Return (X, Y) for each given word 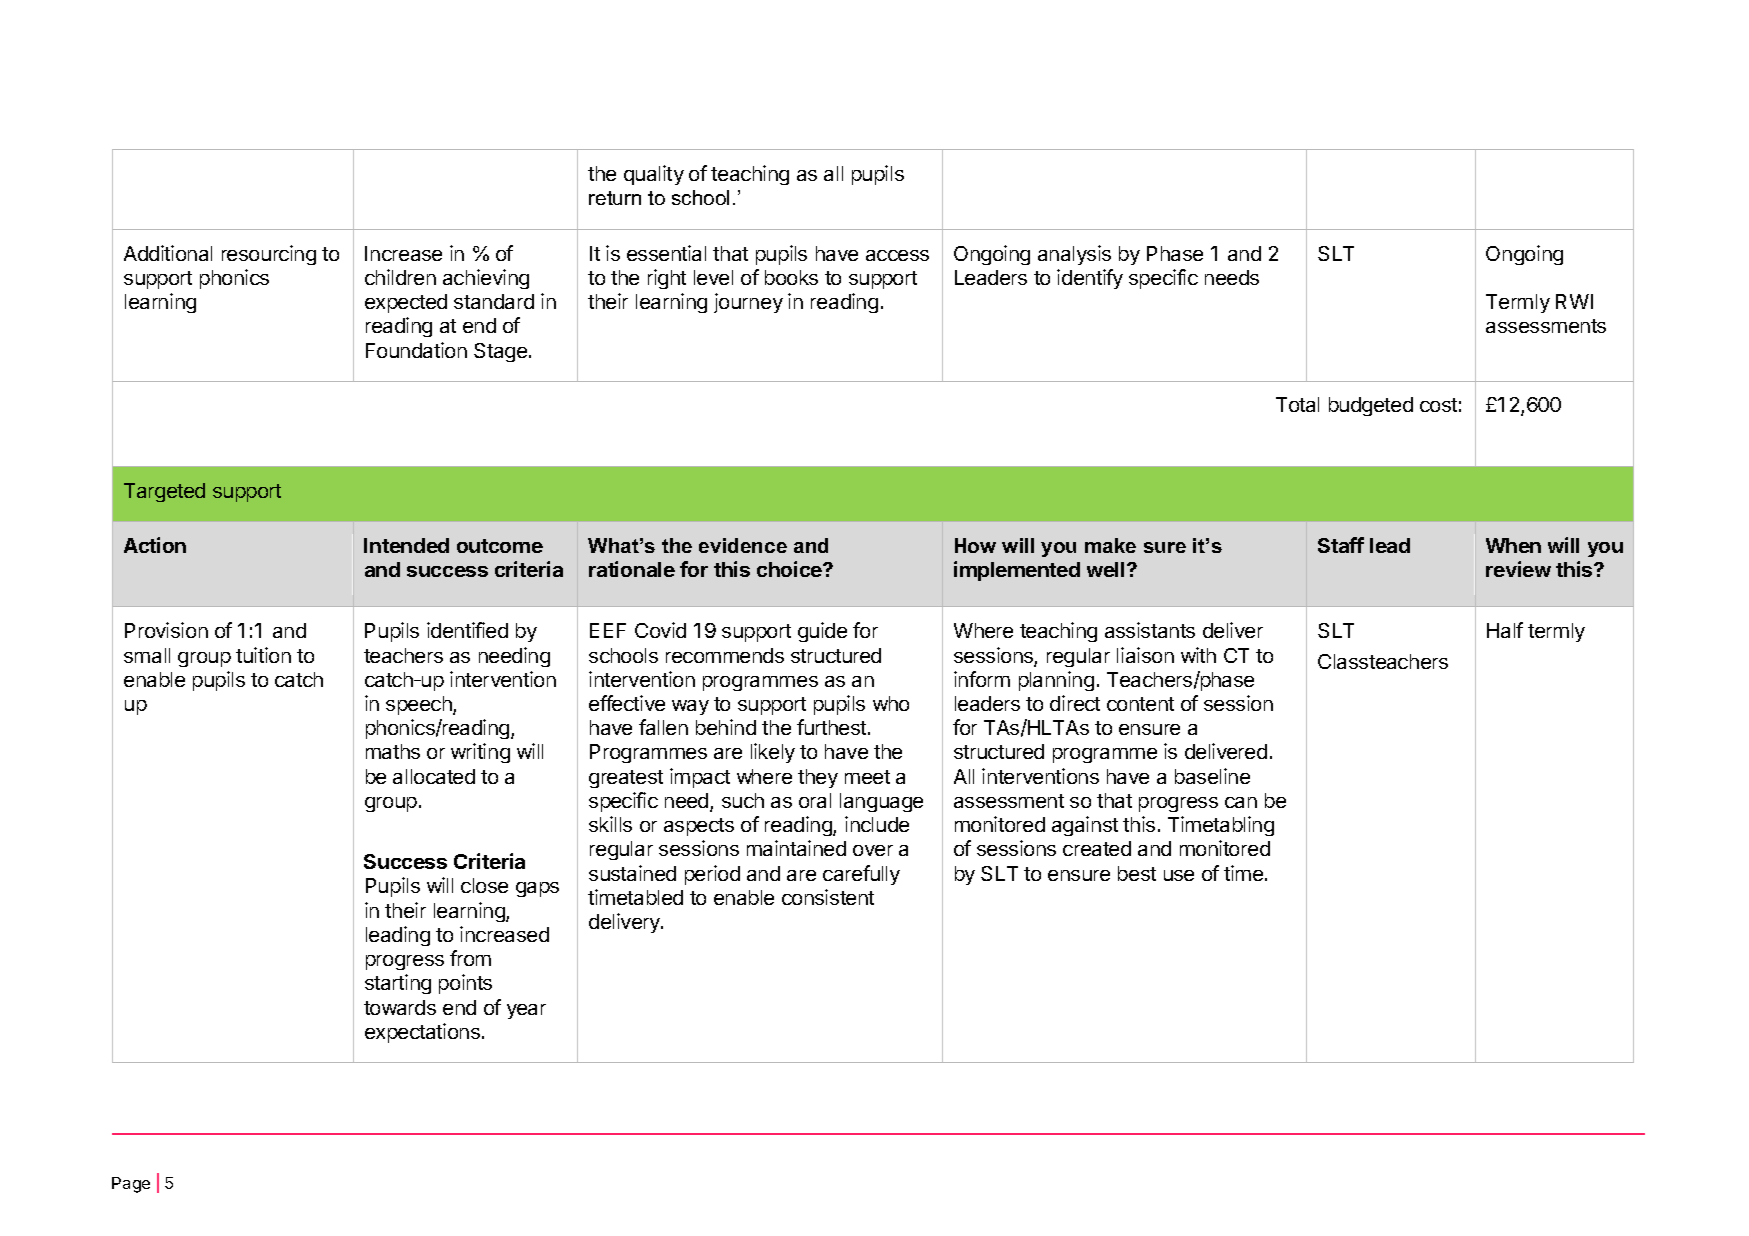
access (897, 255)
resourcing (269, 255)
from (470, 958)
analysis (1074, 255)
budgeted (1371, 406)
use (1179, 875)
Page (131, 1185)
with (1198, 655)
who (891, 703)
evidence (743, 545)
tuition (263, 655)
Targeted (164, 492)
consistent (828, 897)
